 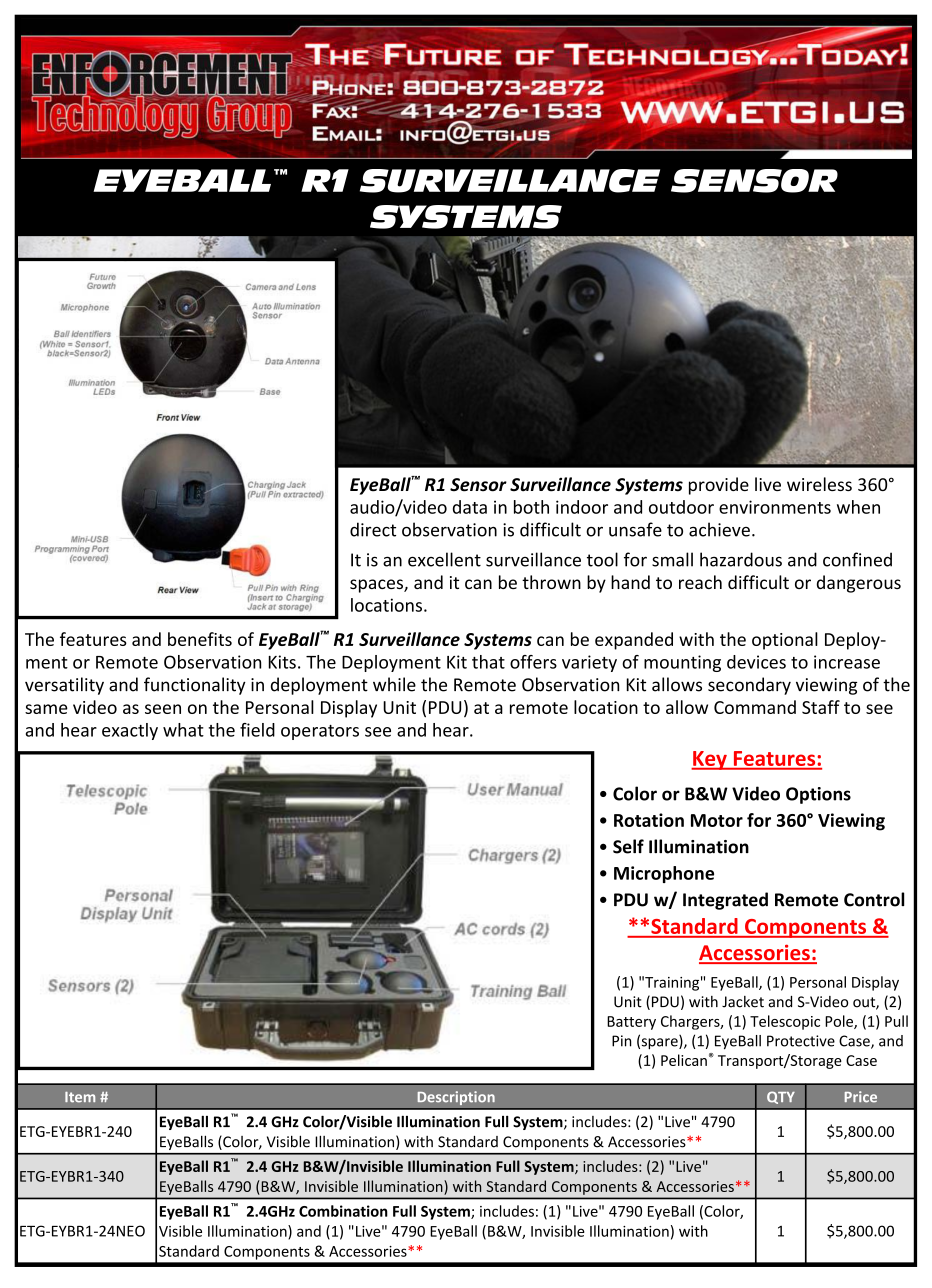 What do you see at coordinates (456, 1098) in the screenshot?
I see `Description` at bounding box center [456, 1098].
